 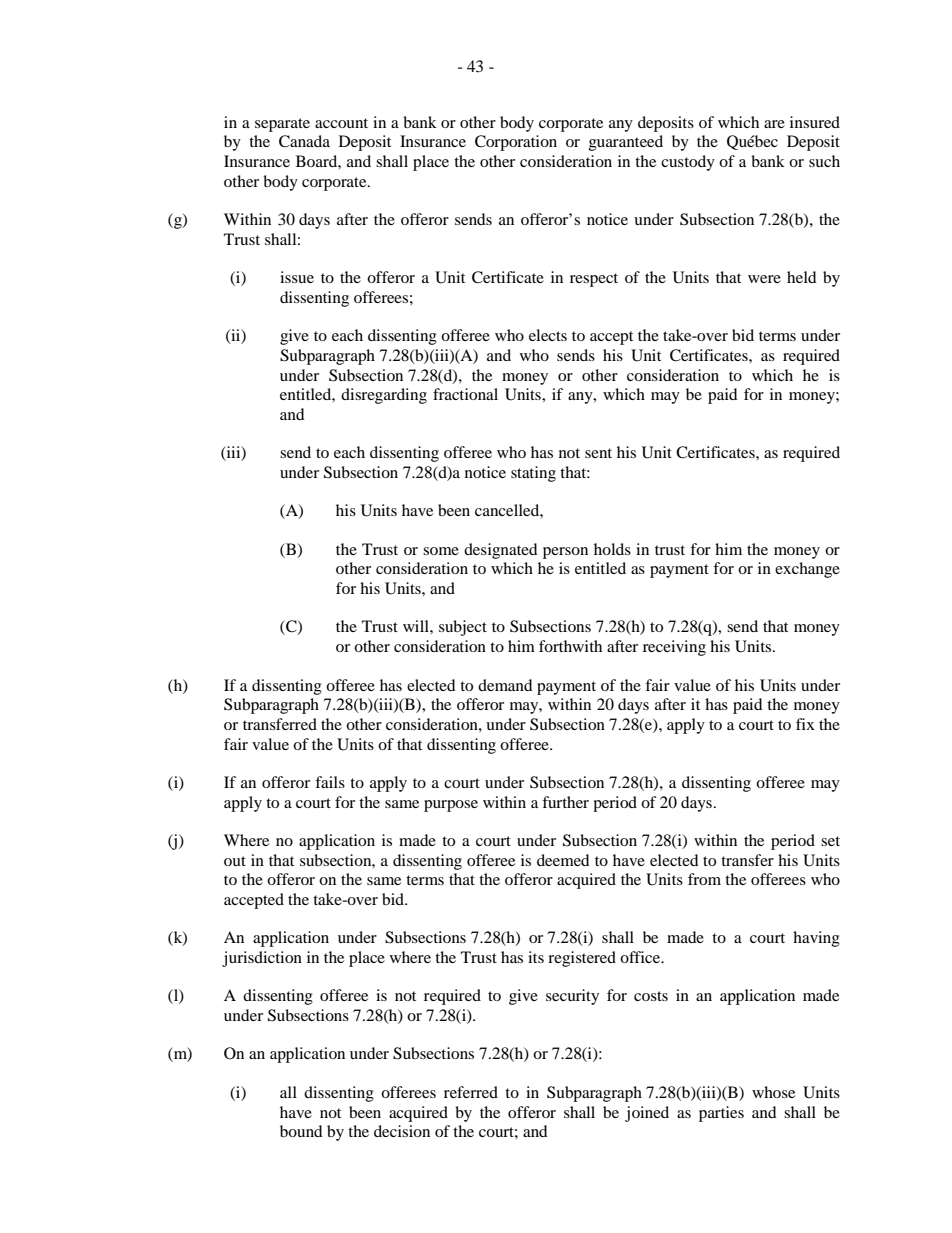 I want to click on further, so click(x=565, y=802).
